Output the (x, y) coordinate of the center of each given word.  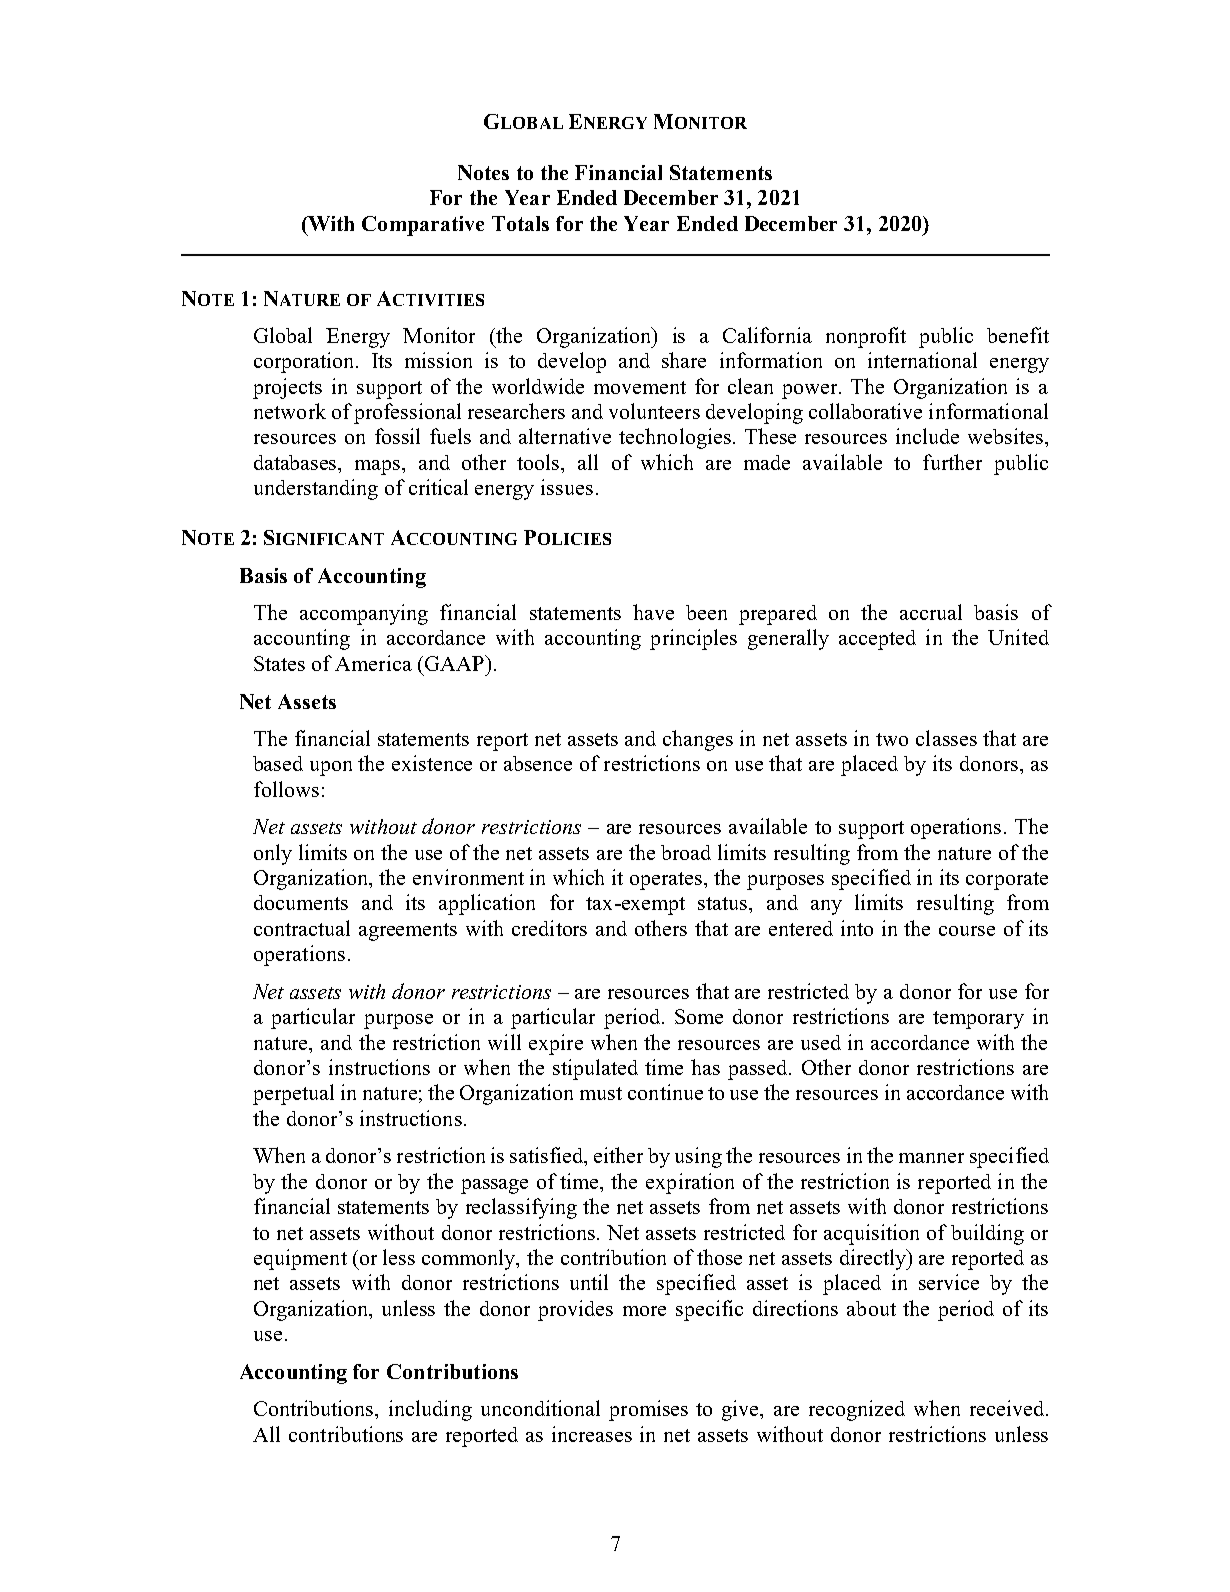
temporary (978, 1020)
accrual (931, 612)
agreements (408, 932)
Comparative (423, 226)
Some (699, 1016)
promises (648, 1410)
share (684, 360)
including (430, 1410)
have (653, 612)
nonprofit (866, 337)
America (373, 663)
